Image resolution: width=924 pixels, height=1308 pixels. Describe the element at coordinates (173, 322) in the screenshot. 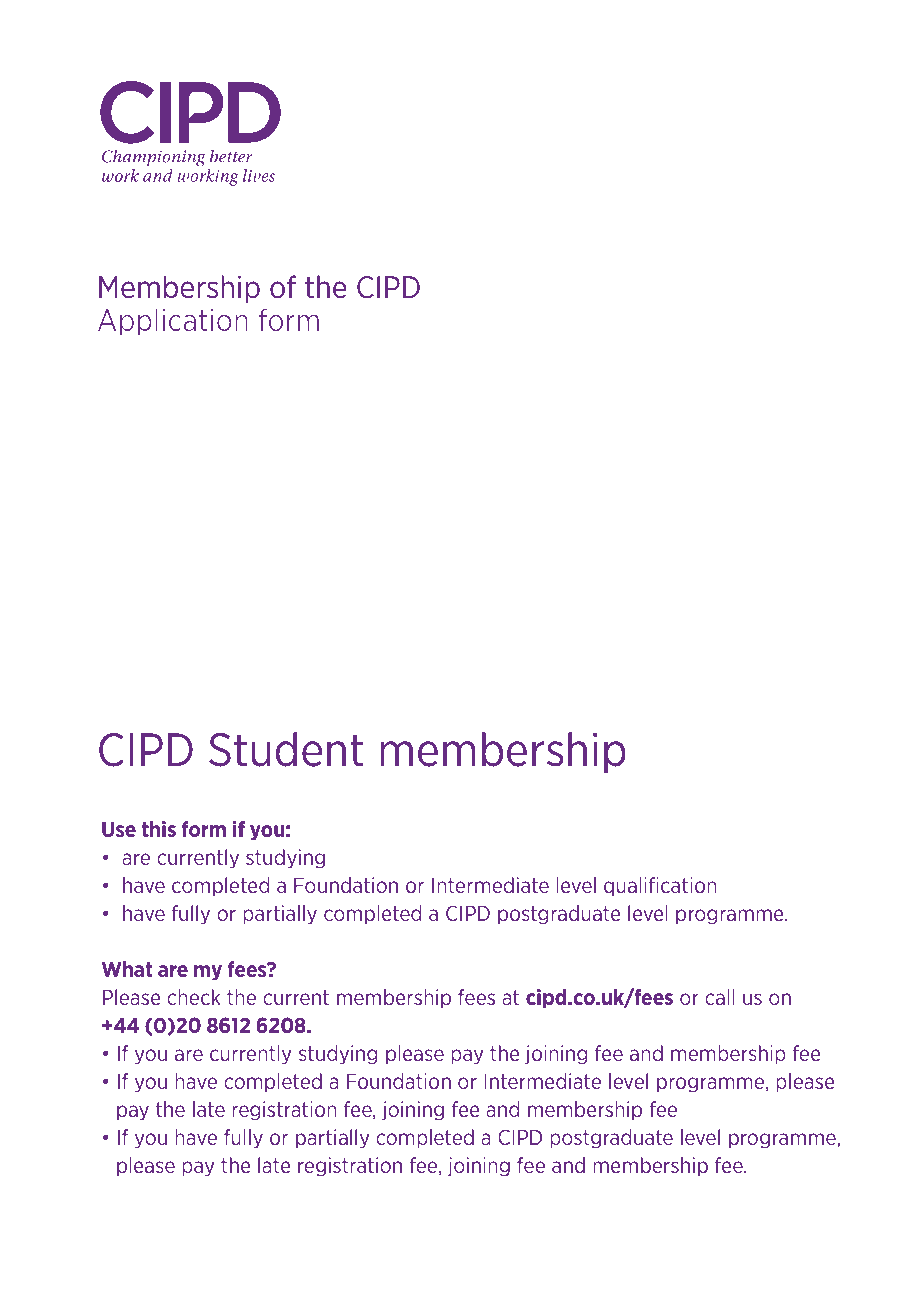

I see `Application` at that location.
